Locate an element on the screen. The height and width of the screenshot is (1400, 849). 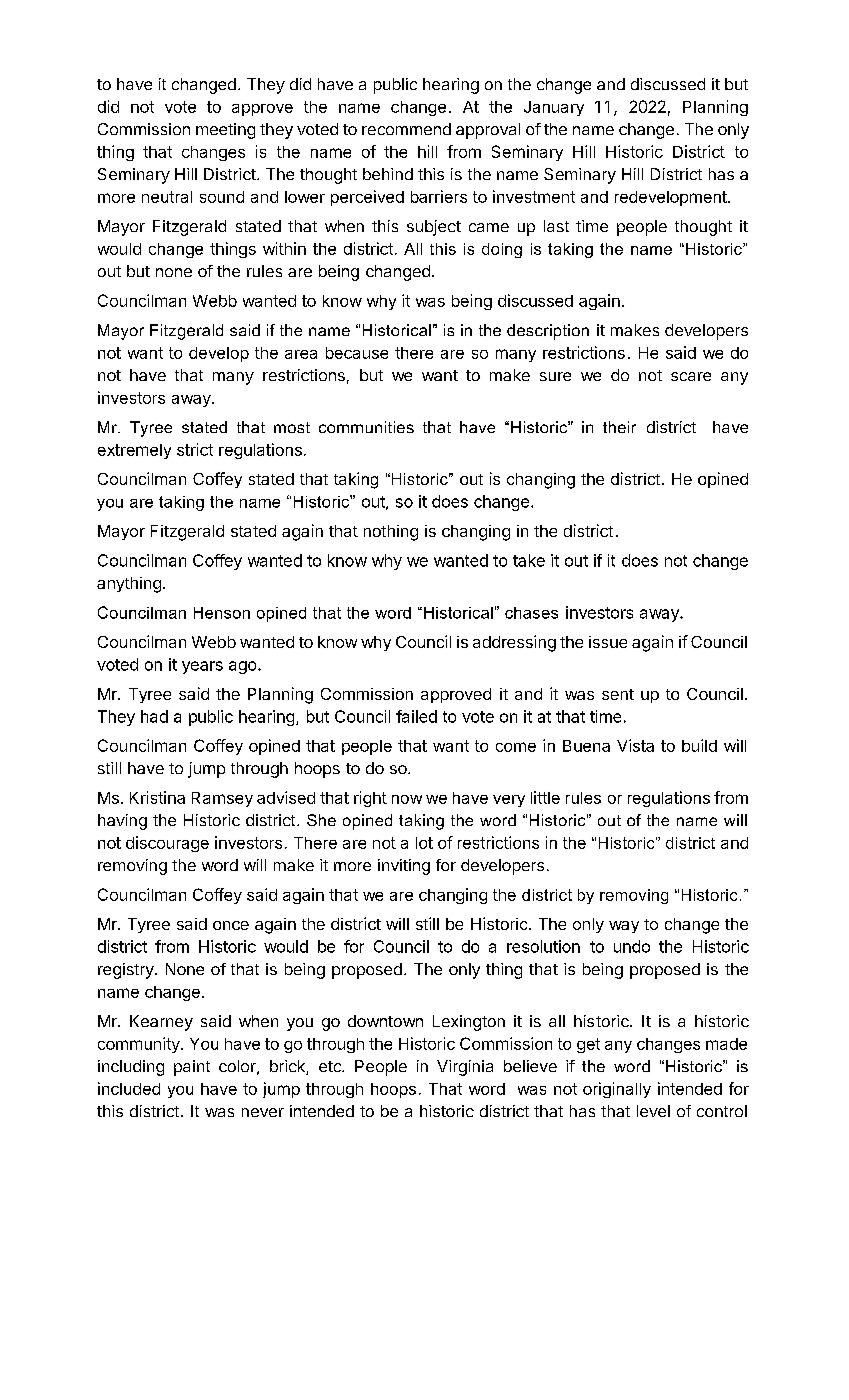
Ramsey is located at coordinates (222, 799).
